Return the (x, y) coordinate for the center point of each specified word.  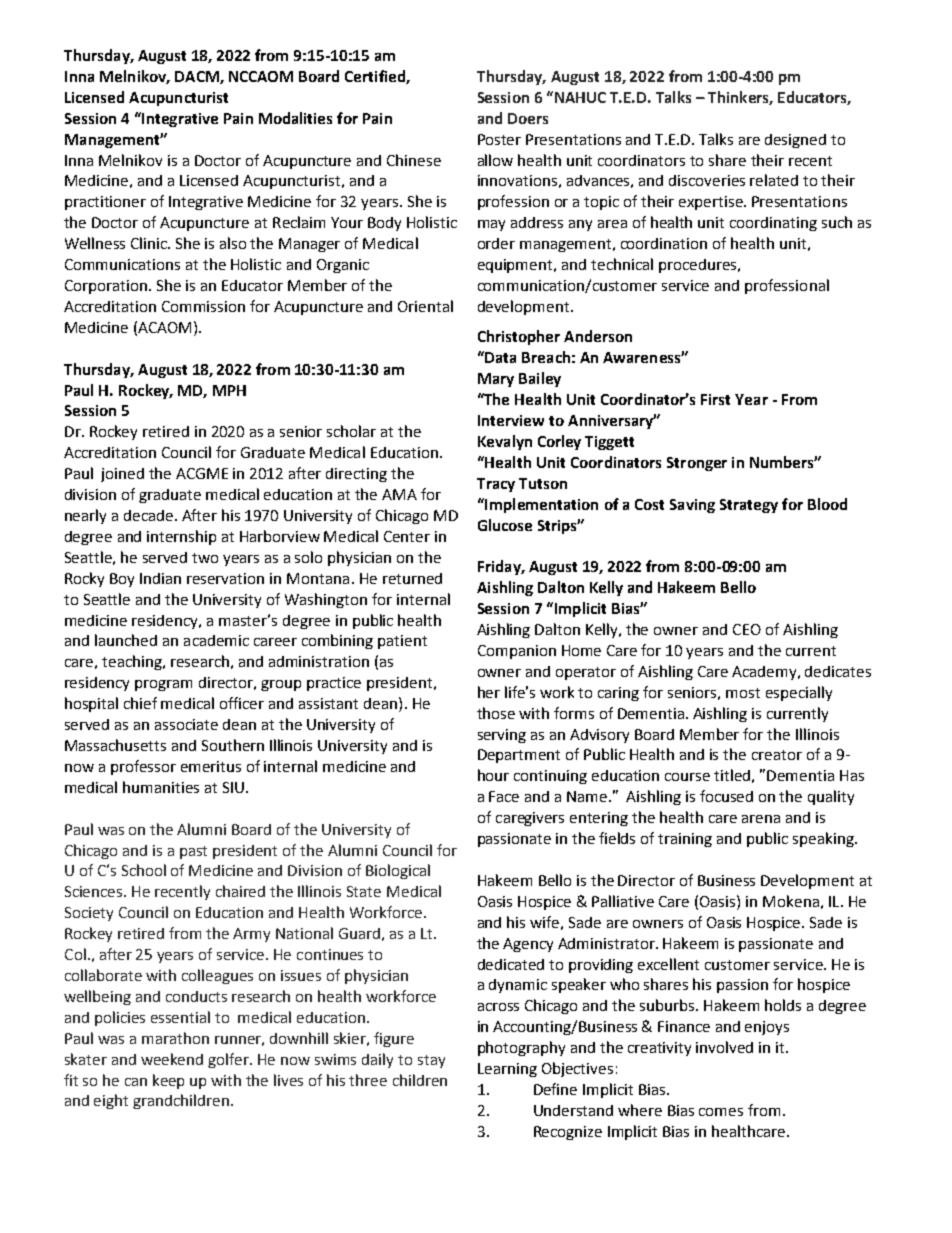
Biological (398, 871)
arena (761, 819)
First (715, 399)
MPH (229, 390)
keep (168, 1081)
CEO (747, 629)
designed (795, 141)
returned (412, 578)
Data (499, 357)
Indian (160, 578)
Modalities (295, 118)
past (193, 852)
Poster (499, 139)
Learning (507, 1070)
